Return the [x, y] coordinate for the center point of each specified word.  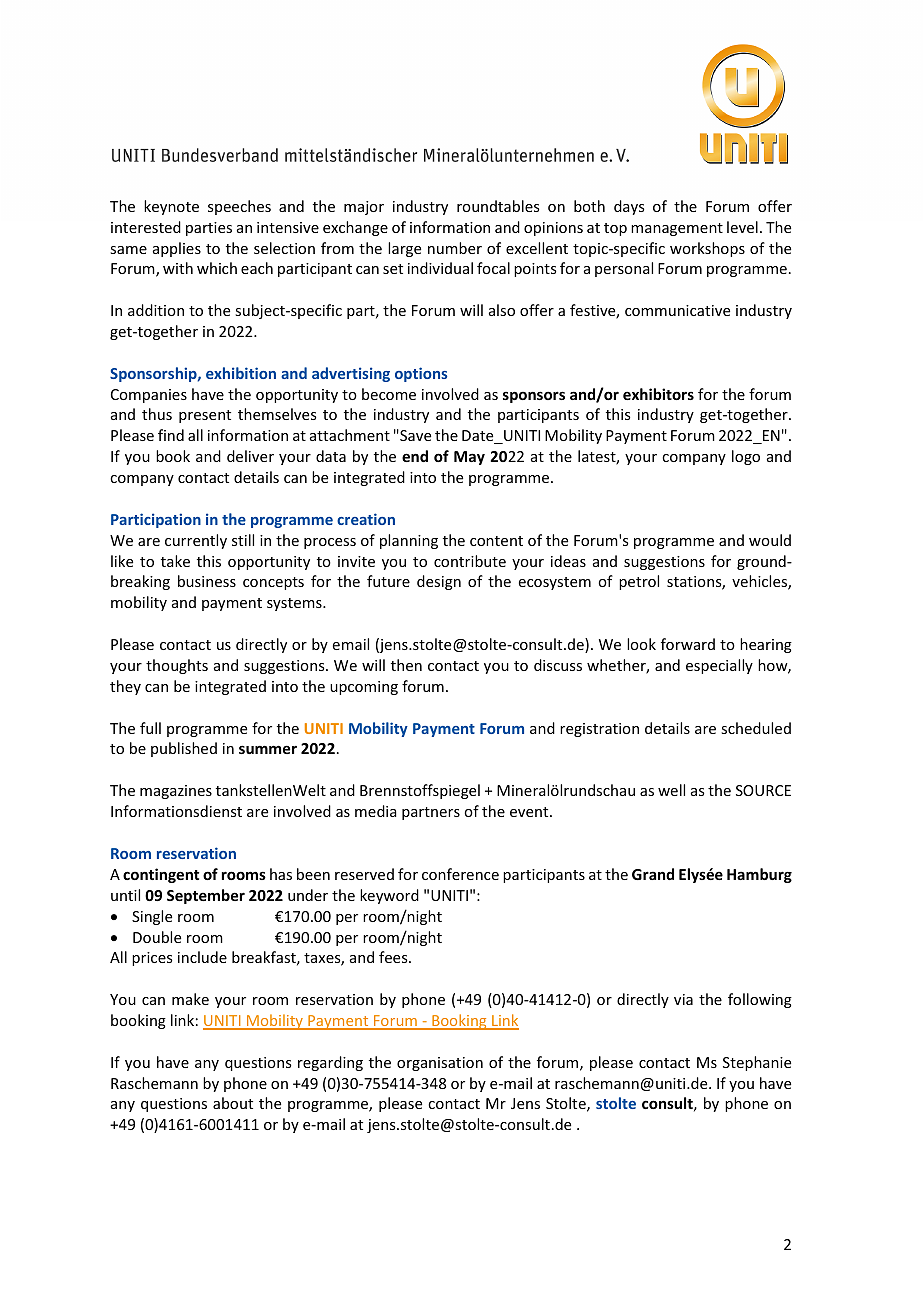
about [233, 1103]
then [406, 665]
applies [177, 249]
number [455, 248]
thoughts [177, 666]
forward [688, 644]
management [677, 229]
